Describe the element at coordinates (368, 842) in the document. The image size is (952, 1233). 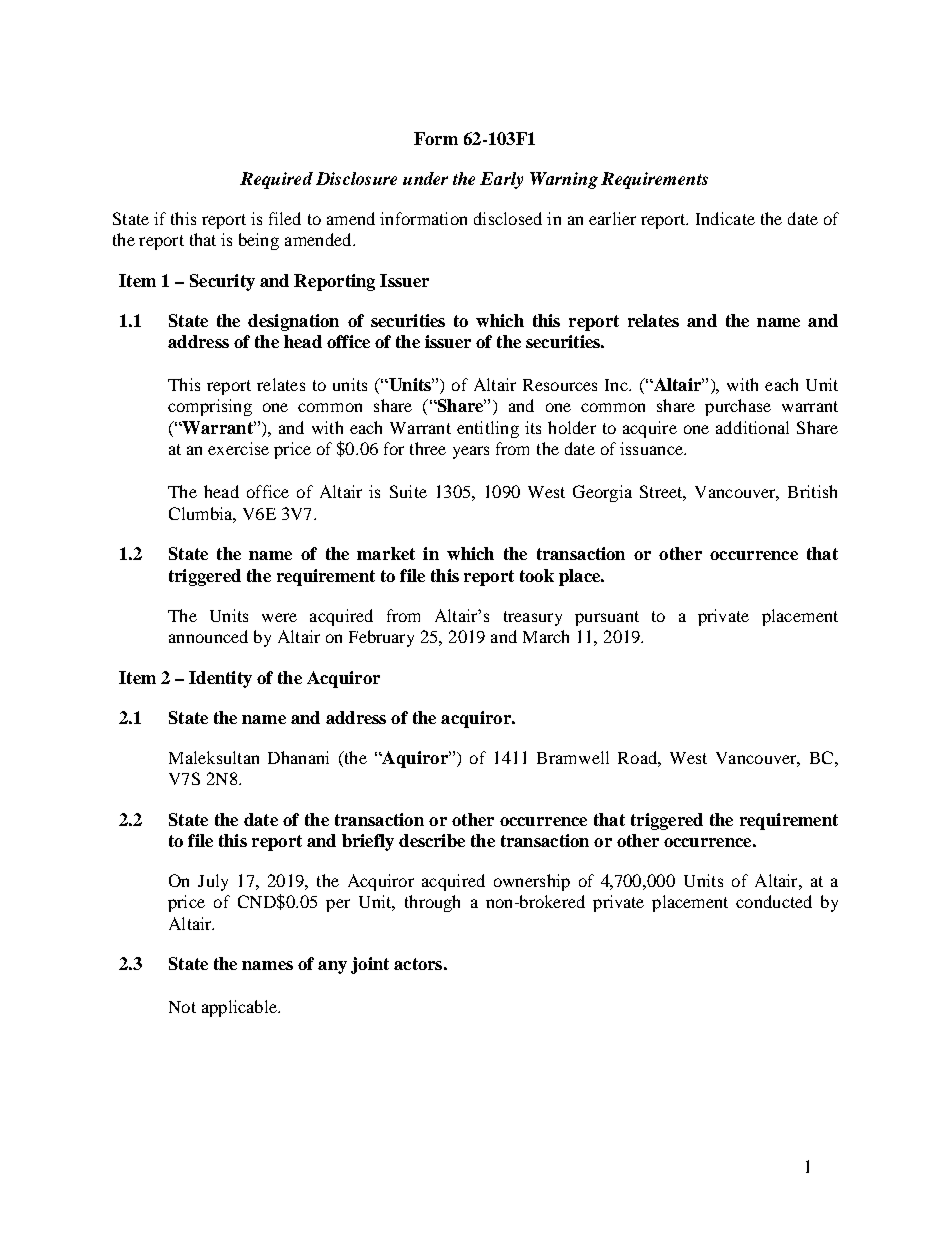
I see `briefly` at that location.
